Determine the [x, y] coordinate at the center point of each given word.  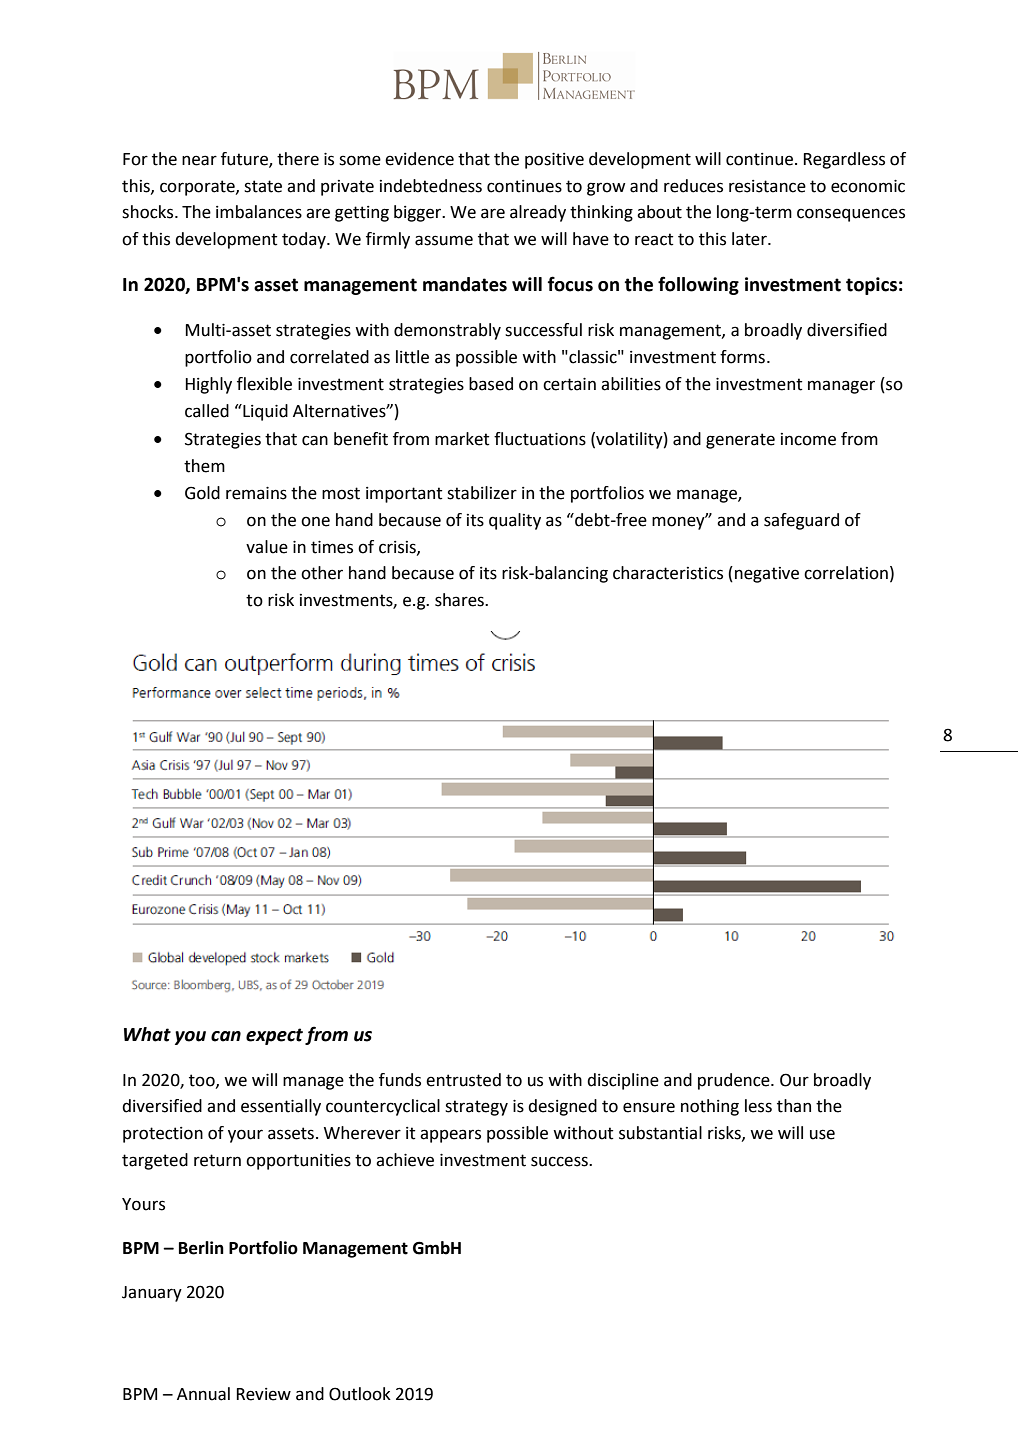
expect [274, 1036]
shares [460, 600]
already [538, 213]
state [263, 186]
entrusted [463, 1080]
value [267, 547]
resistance [767, 186]
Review [263, 1394]
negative [767, 575]
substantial [660, 1133]
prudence [735, 1081]
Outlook [360, 1394]
